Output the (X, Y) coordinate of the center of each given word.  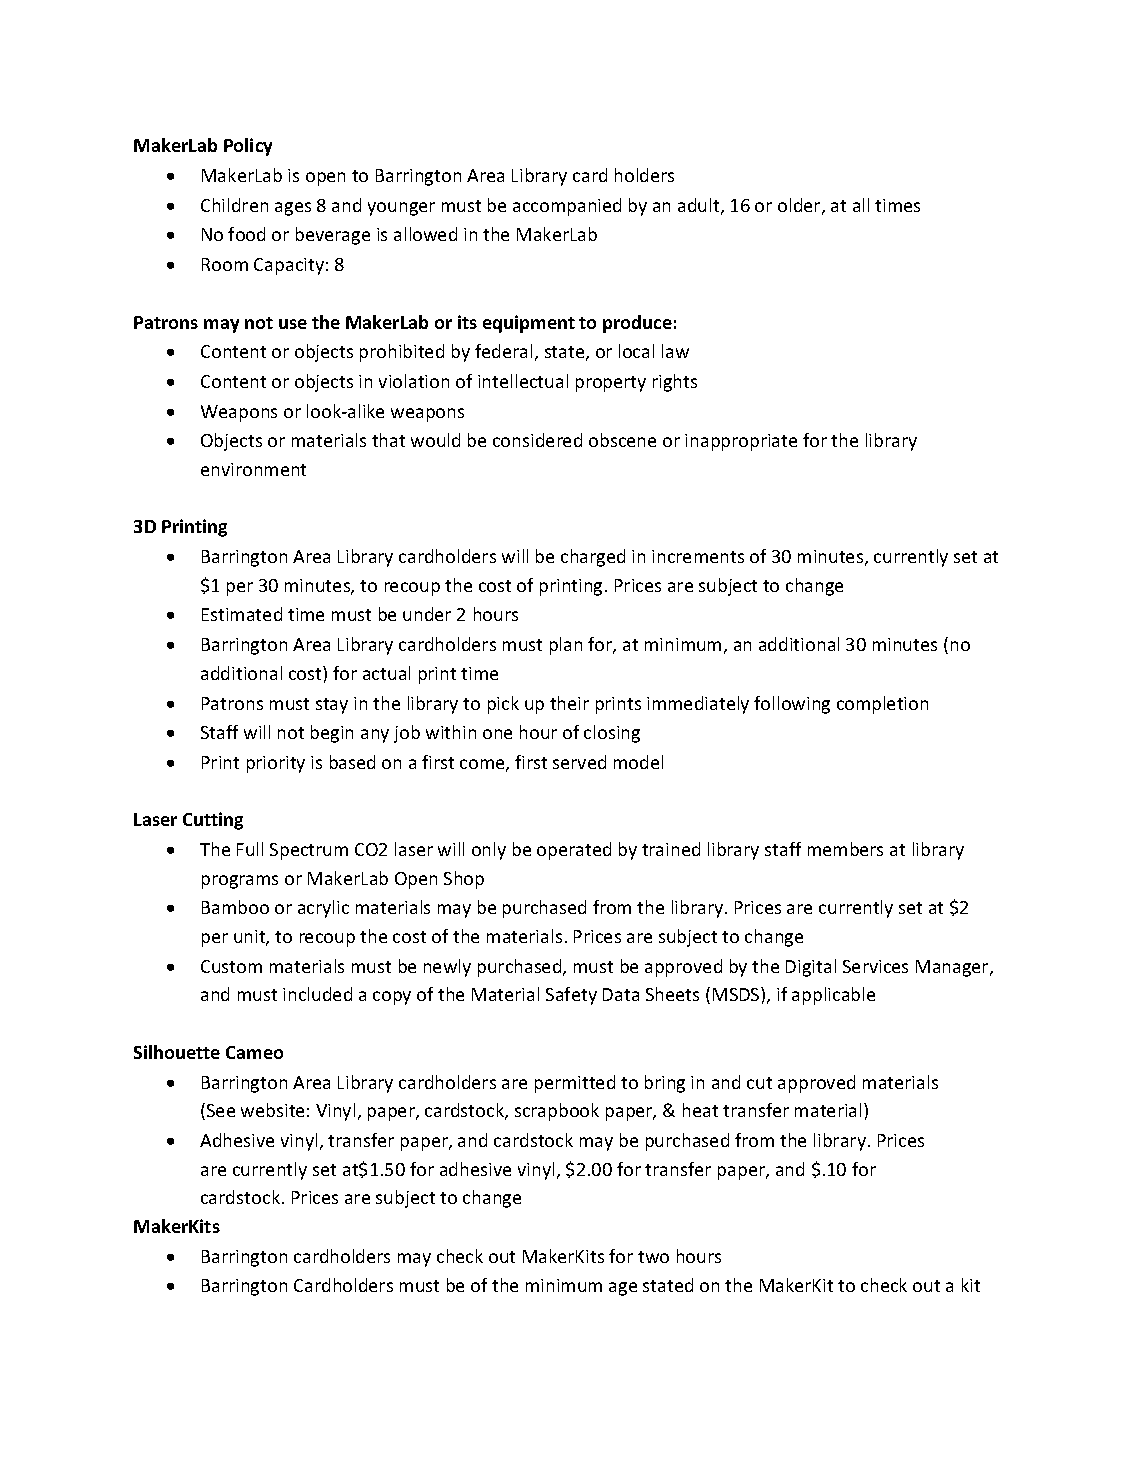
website (272, 1110)
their (569, 703)
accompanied (567, 207)
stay (332, 706)
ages (293, 209)
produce (637, 324)
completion (882, 705)
